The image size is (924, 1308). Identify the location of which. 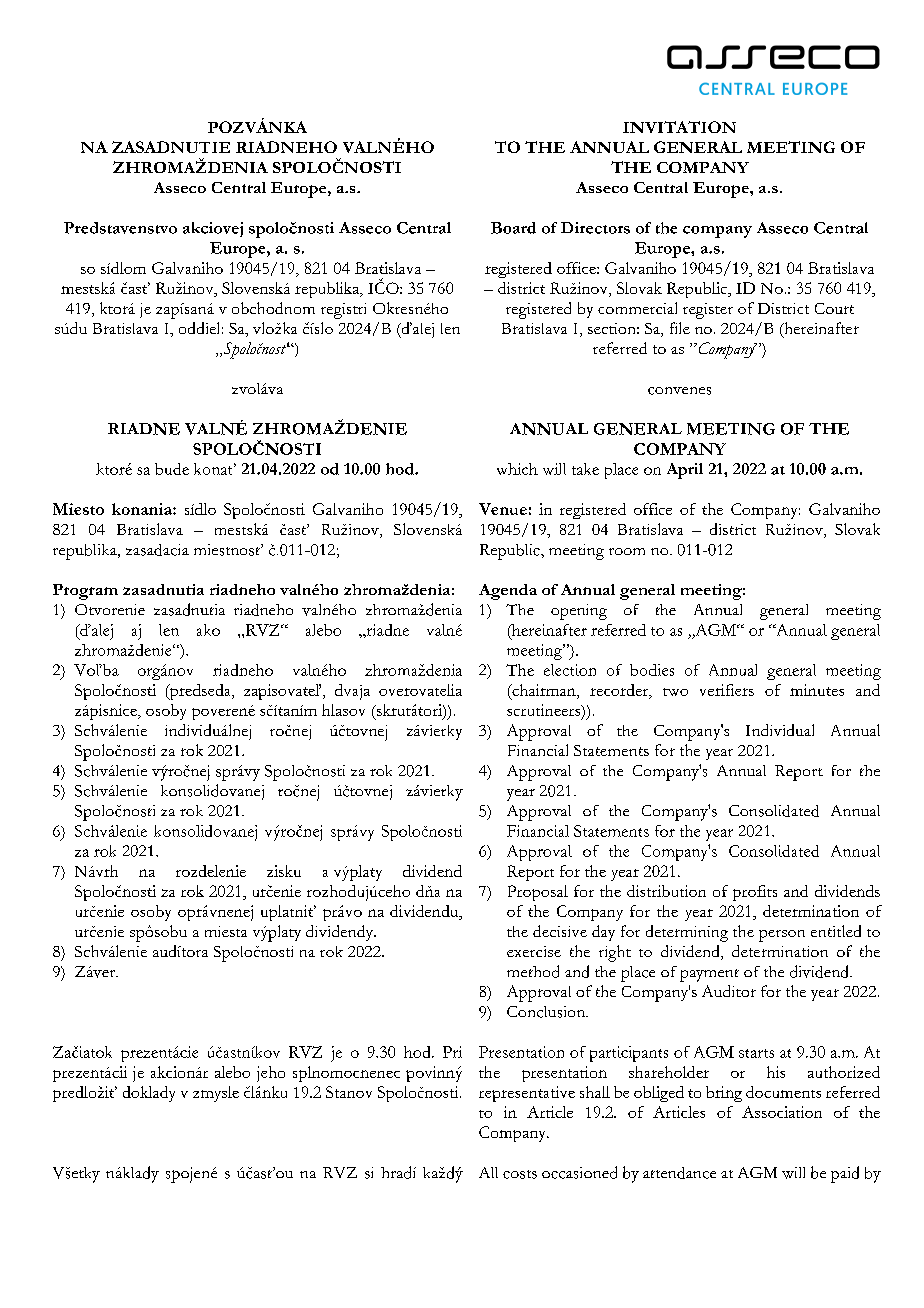
(517, 469).
